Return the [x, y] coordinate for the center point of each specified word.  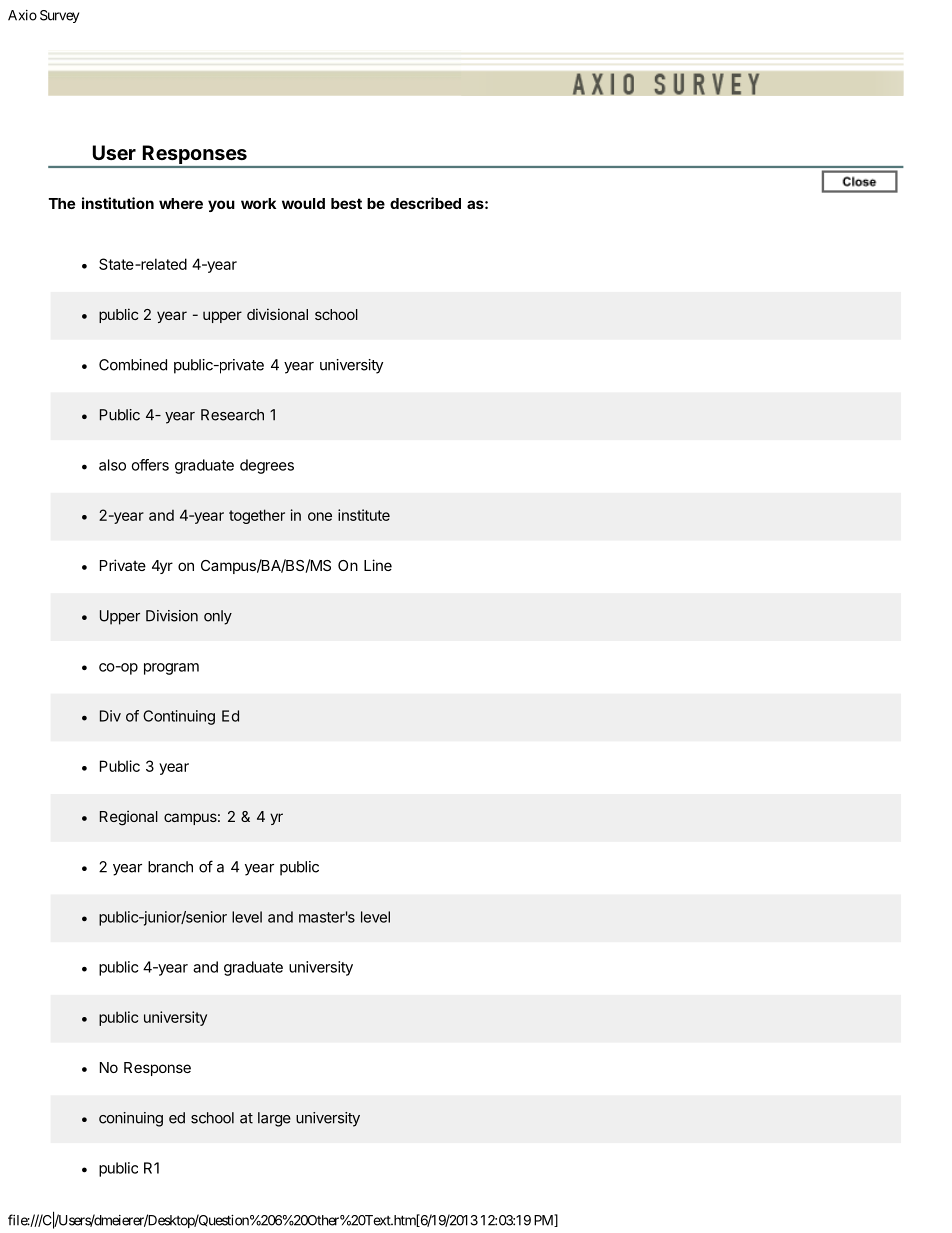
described [425, 203]
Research [232, 415]
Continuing [179, 717]
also [112, 465]
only [218, 617]
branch [170, 867]
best [346, 203]
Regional [129, 818]
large [274, 1119]
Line [378, 565]
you [221, 206]
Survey [59, 16]
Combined [133, 365]
